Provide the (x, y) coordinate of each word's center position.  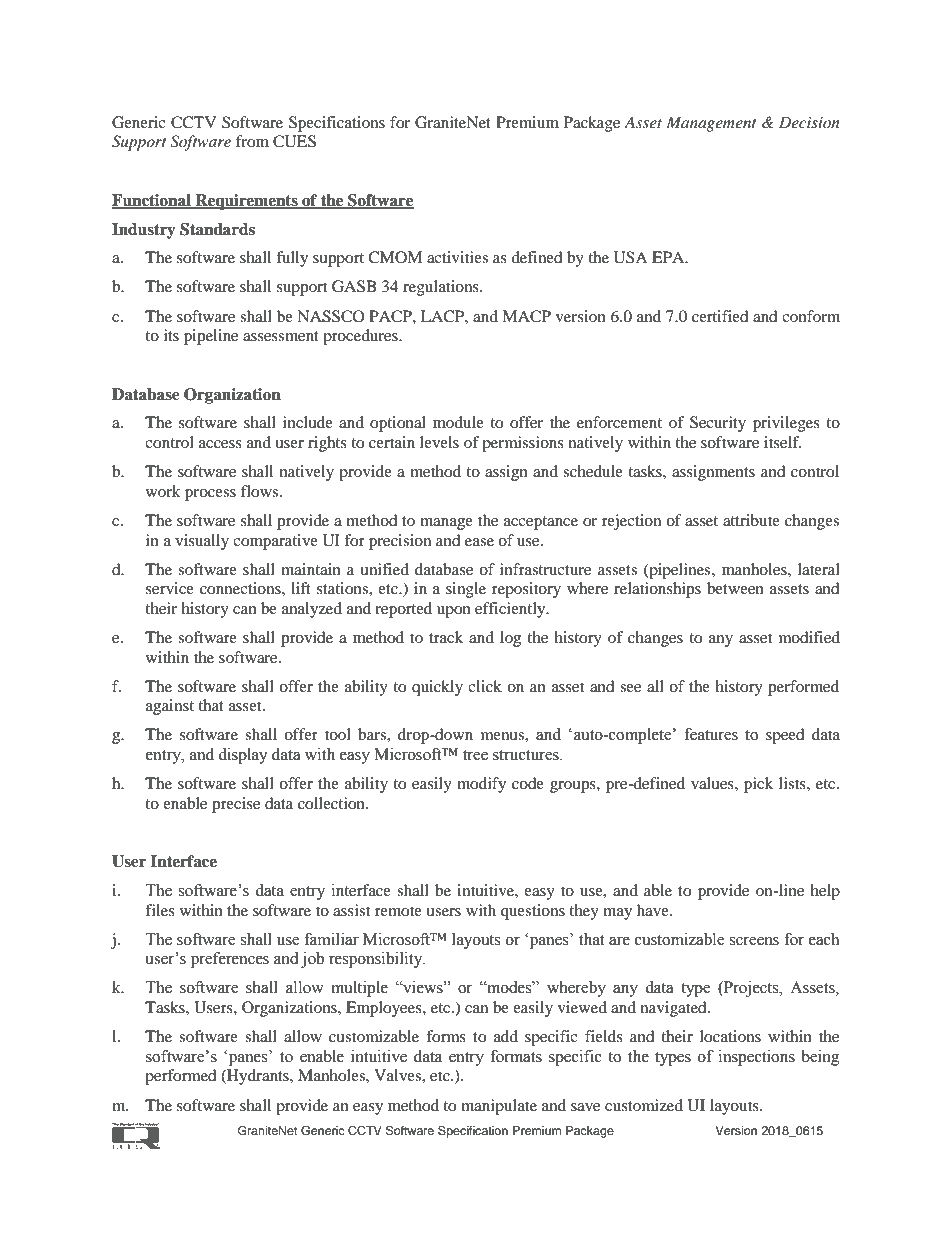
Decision (809, 122)
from (252, 141)
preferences (230, 960)
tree (475, 755)
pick (758, 785)
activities (457, 257)
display (243, 756)
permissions (523, 444)
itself (782, 442)
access (220, 444)
